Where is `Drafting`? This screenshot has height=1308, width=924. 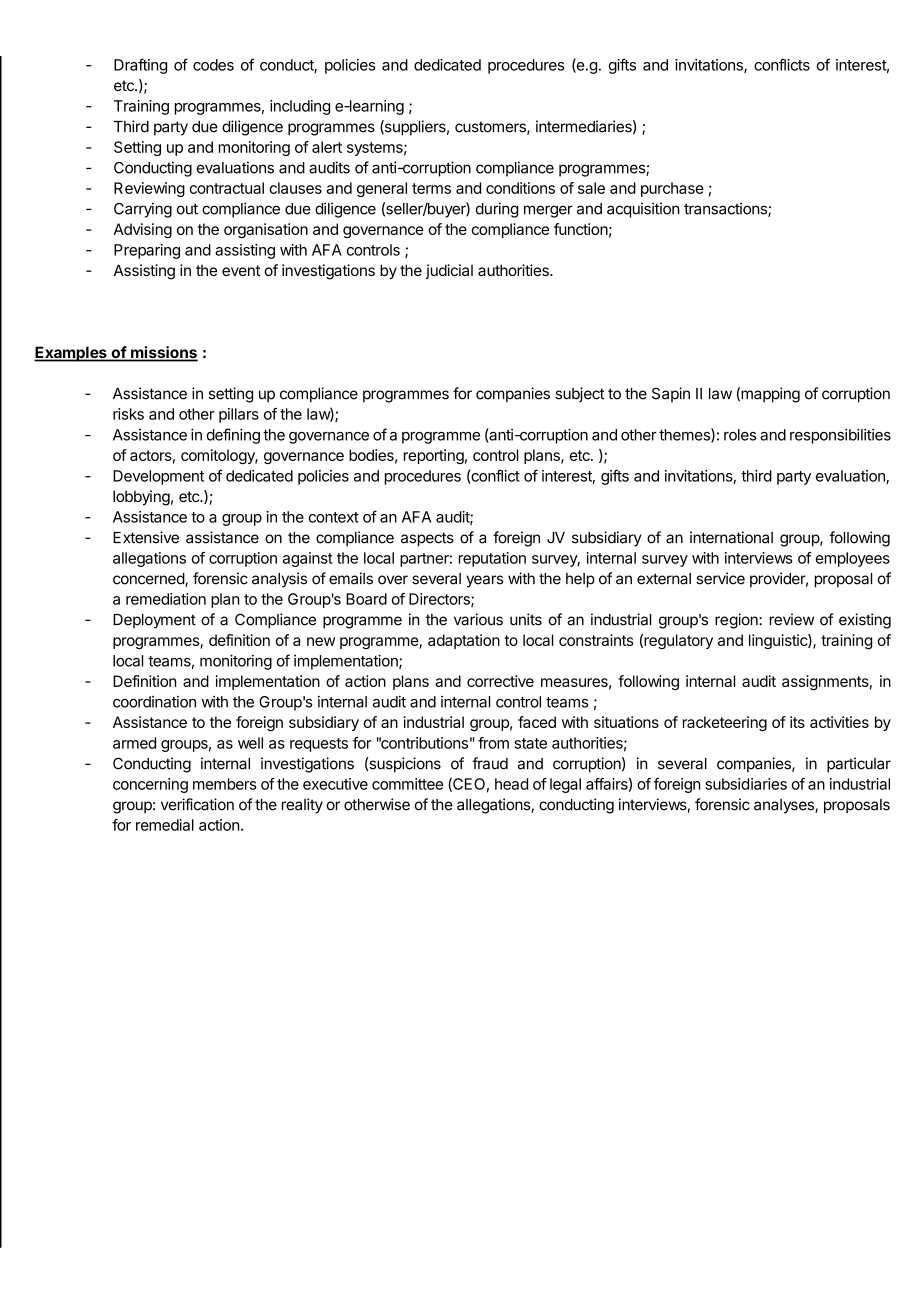
Drafting is located at coordinates (140, 66).
